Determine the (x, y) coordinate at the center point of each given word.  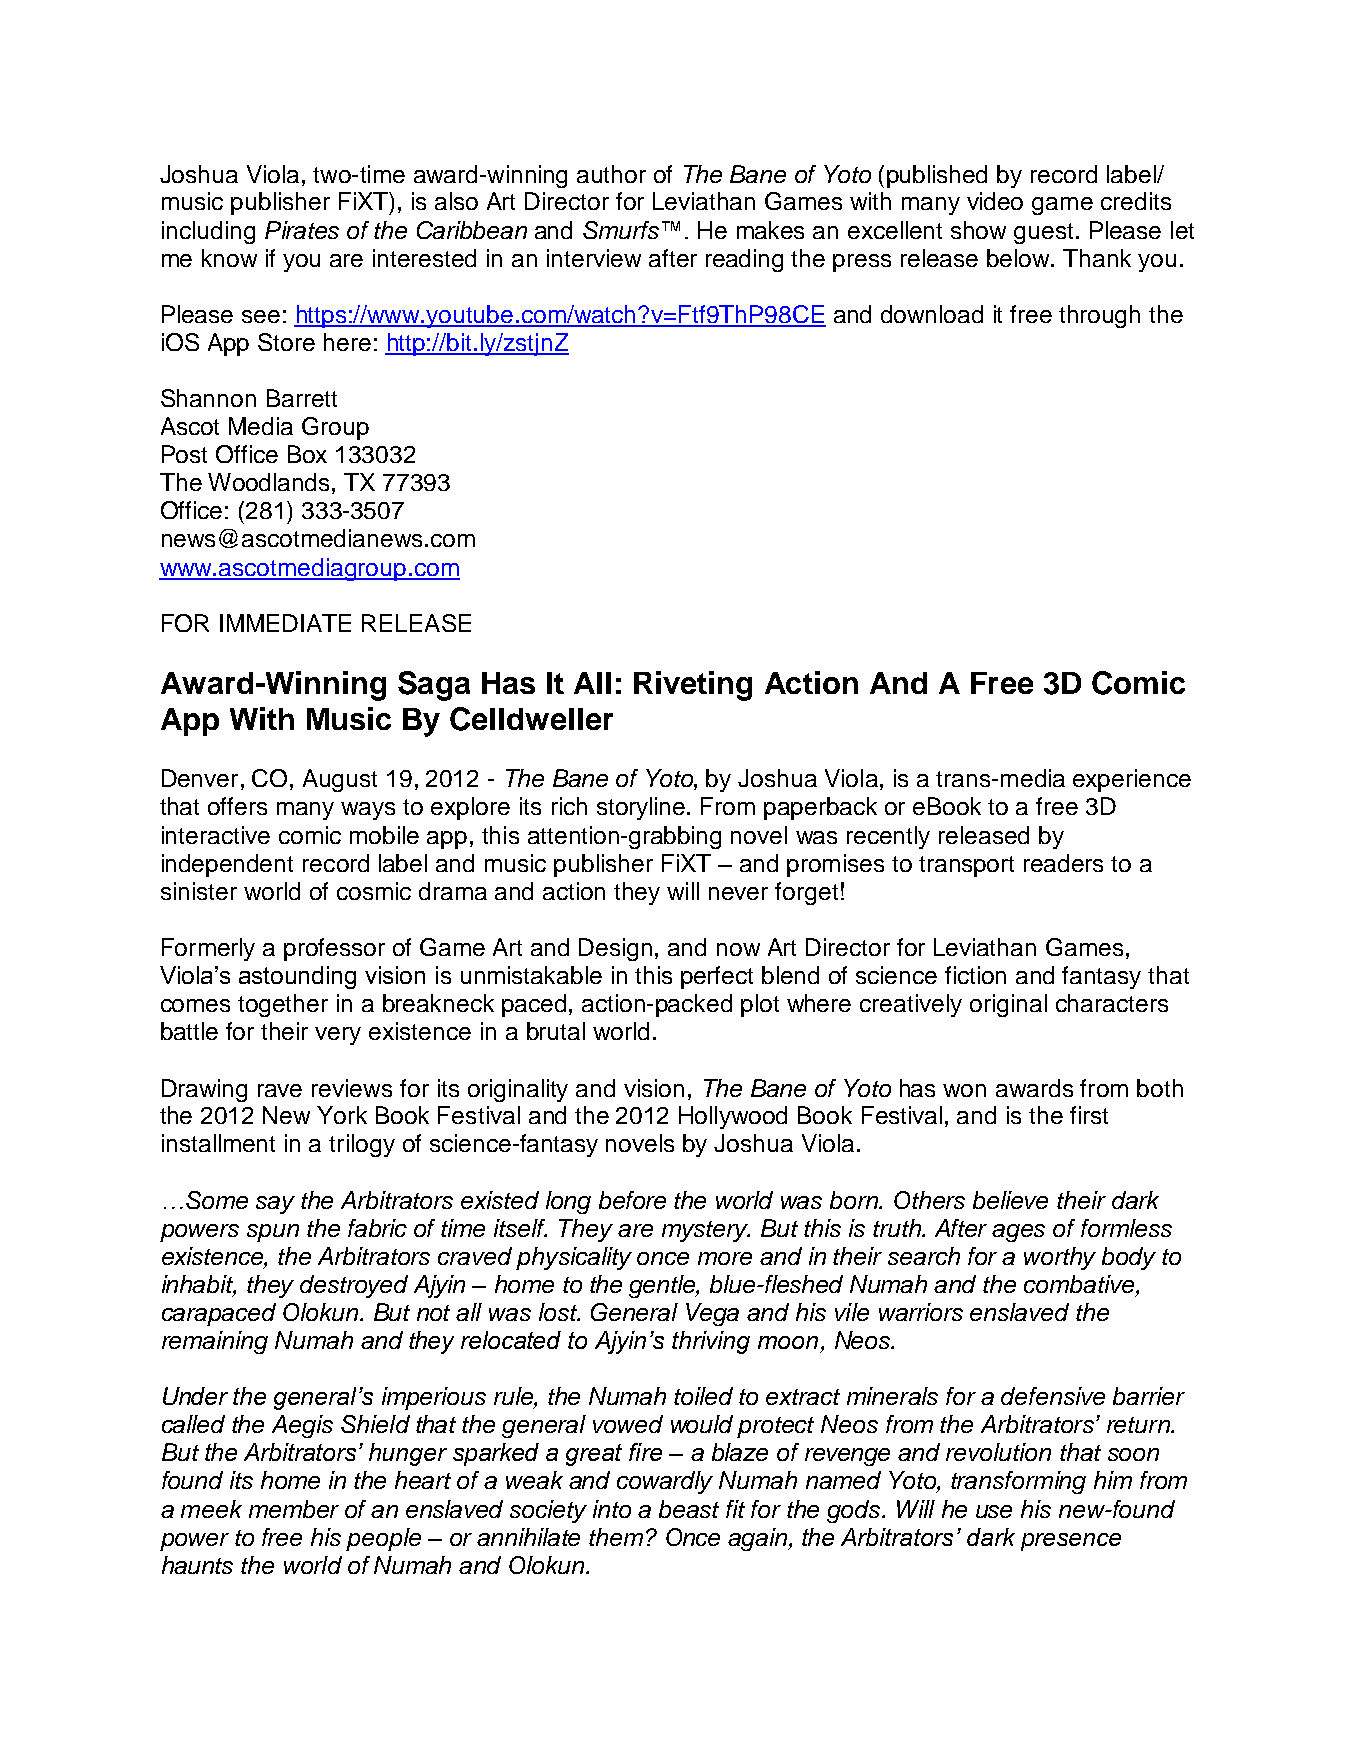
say (275, 1205)
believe (1010, 1200)
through (1099, 316)
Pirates (302, 230)
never (738, 893)
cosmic (374, 891)
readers (1063, 863)
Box (307, 454)
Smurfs (621, 230)
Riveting (693, 686)
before (632, 1200)
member (294, 1509)
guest (1043, 233)
